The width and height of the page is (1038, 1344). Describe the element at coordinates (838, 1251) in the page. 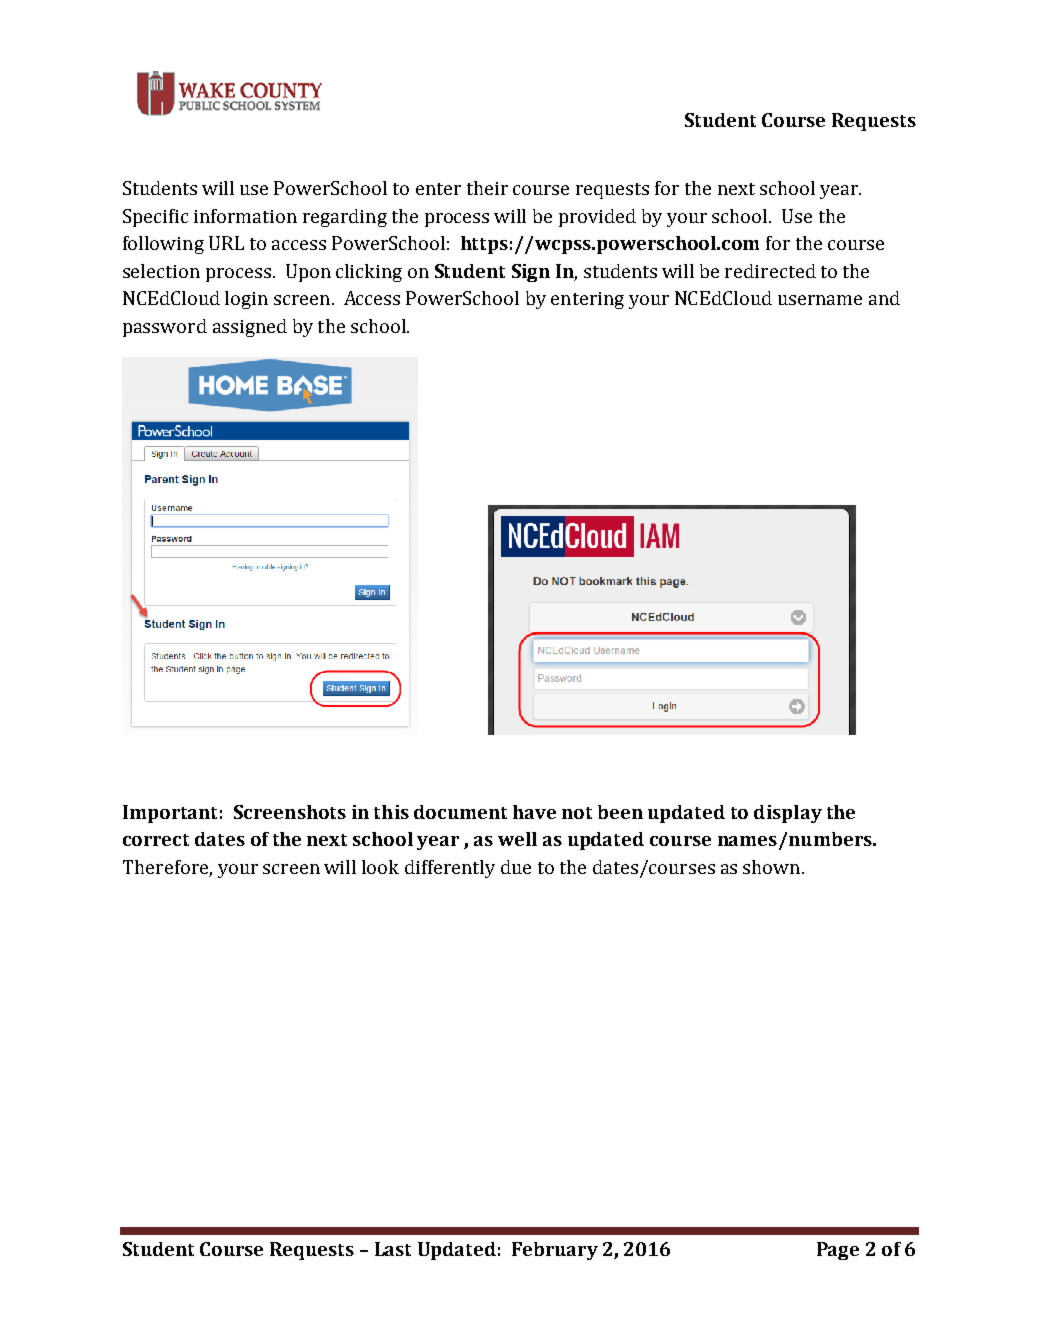

I see `Page` at that location.
